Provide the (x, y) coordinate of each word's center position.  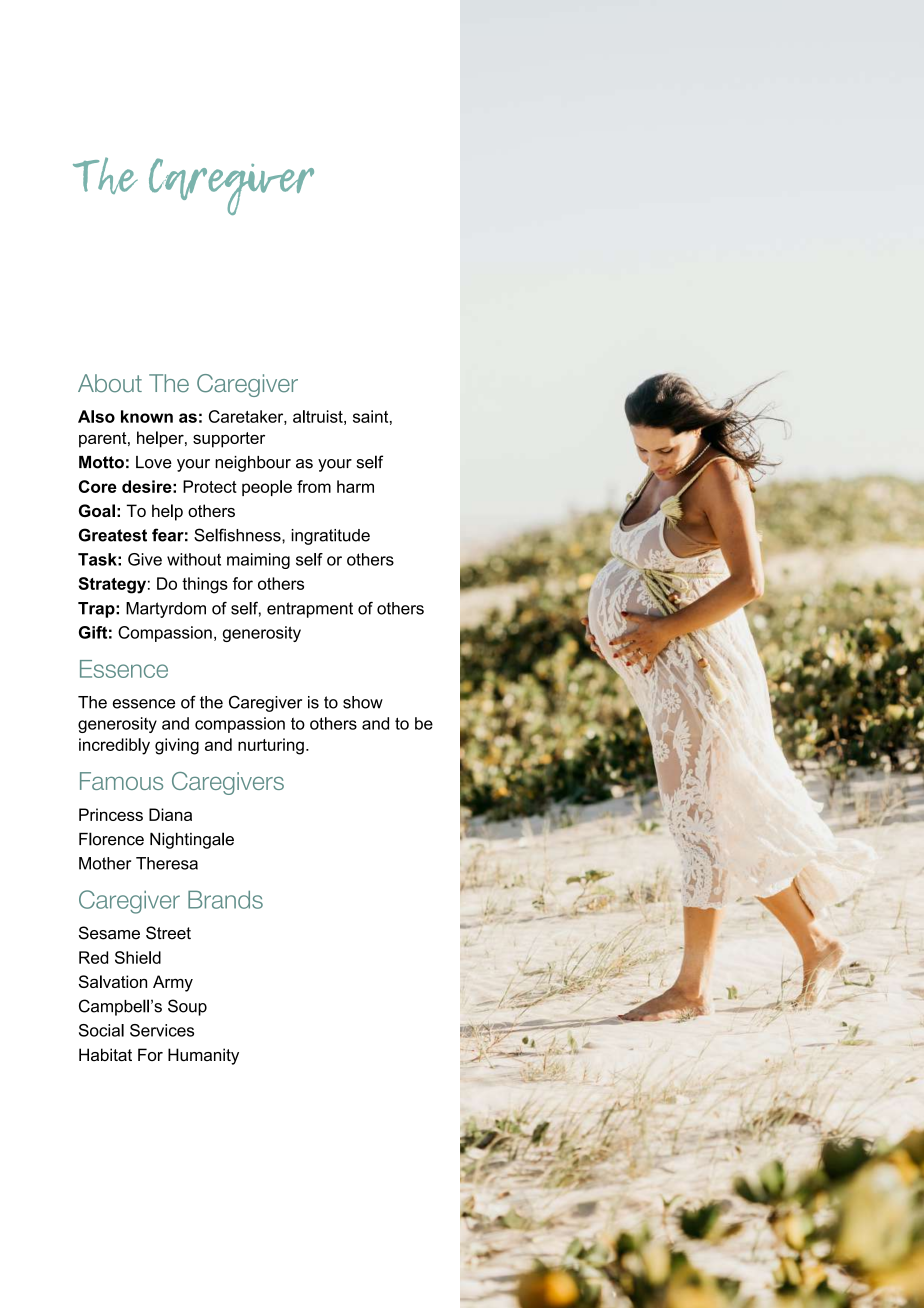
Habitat (105, 1054)
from (314, 486)
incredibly (114, 746)
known (147, 416)
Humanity (203, 1056)
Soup (187, 1007)
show (363, 702)
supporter (229, 440)
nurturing (271, 746)
